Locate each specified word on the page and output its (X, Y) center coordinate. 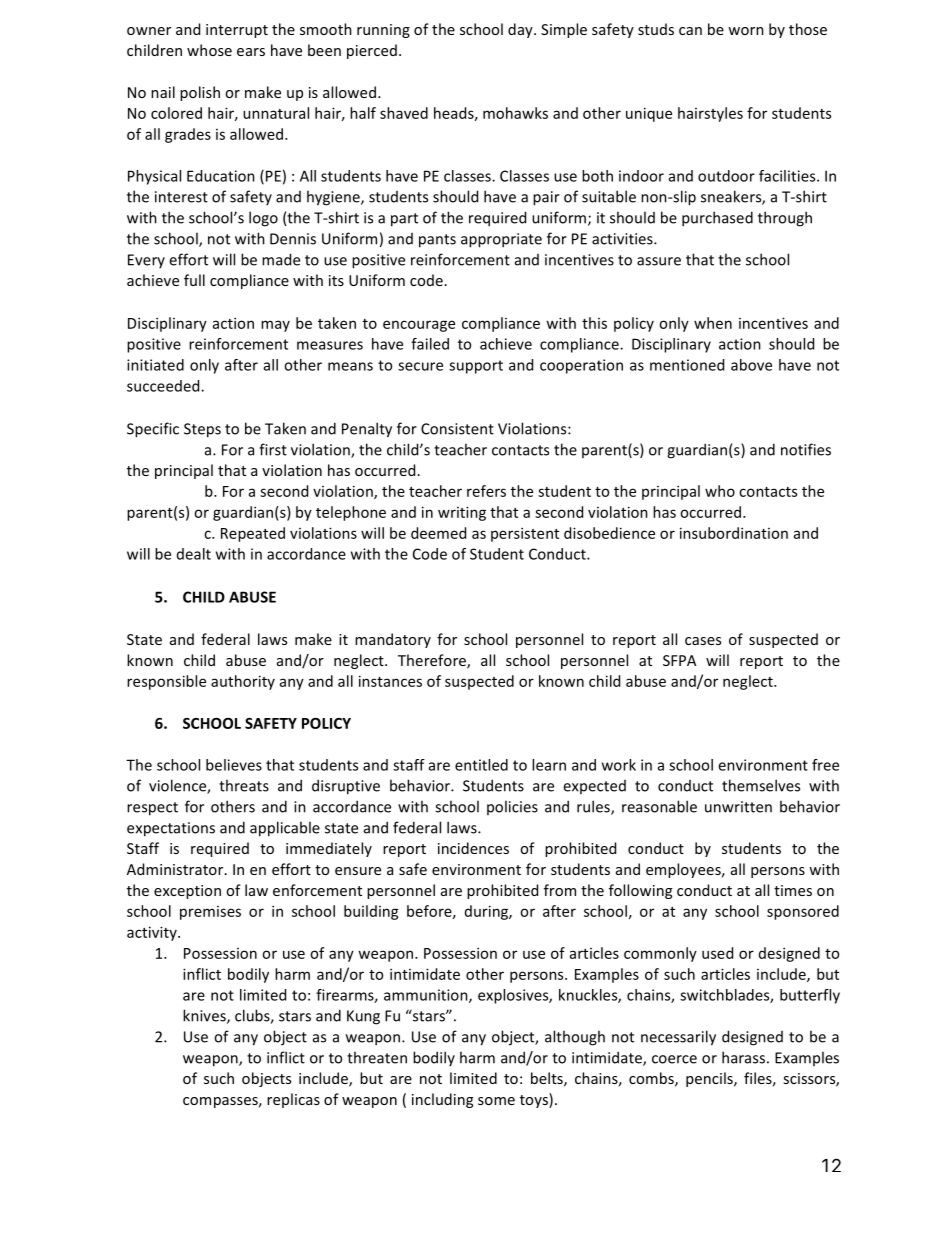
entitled (481, 765)
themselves (761, 785)
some (496, 1101)
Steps (202, 430)
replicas (293, 1100)
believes (234, 765)
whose (209, 50)
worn (746, 31)
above (751, 365)
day (521, 30)
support (476, 367)
